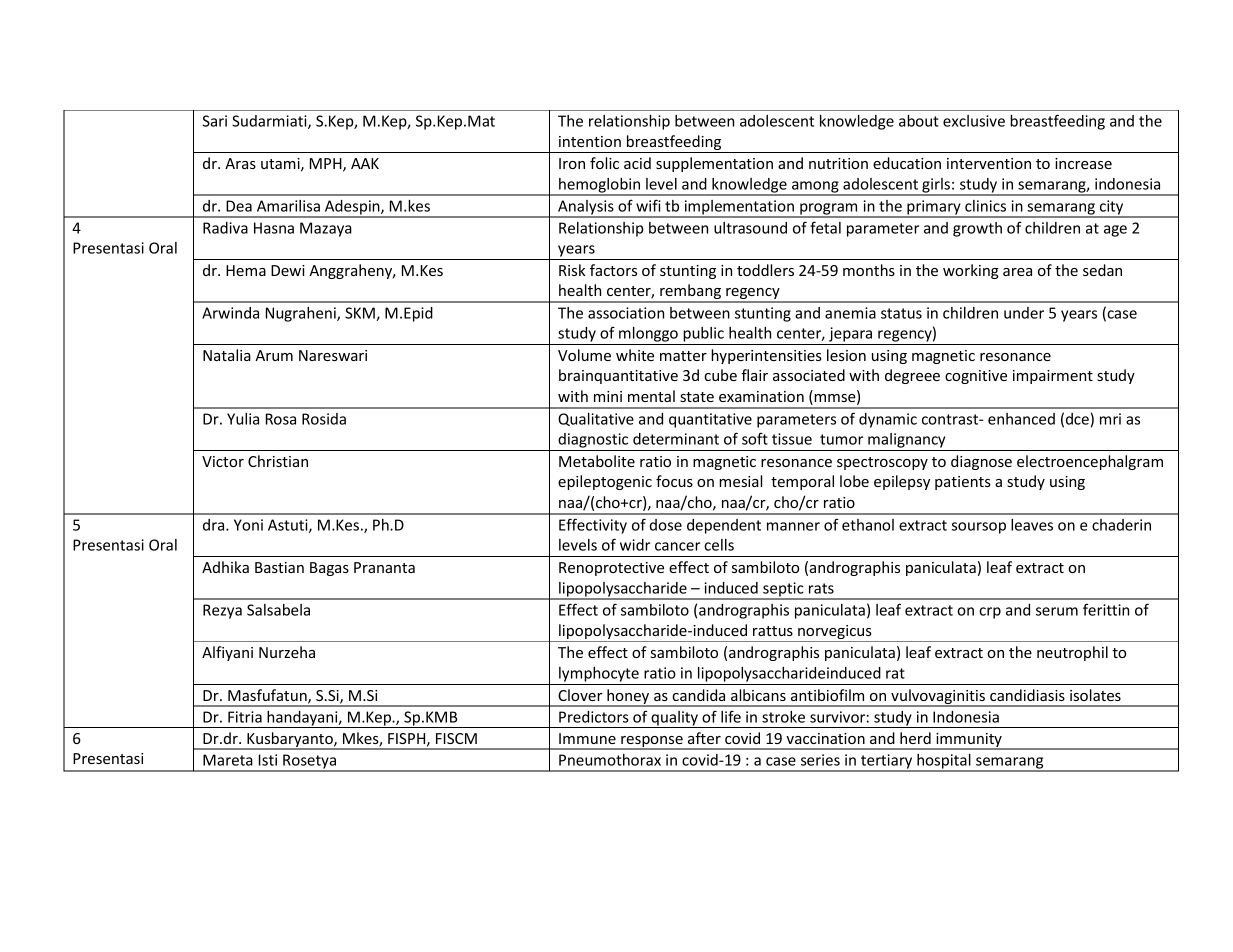 The width and height of the document is (1233, 952). Describe the element at coordinates (974, 121) in the document. I see `exclusive` at that location.
